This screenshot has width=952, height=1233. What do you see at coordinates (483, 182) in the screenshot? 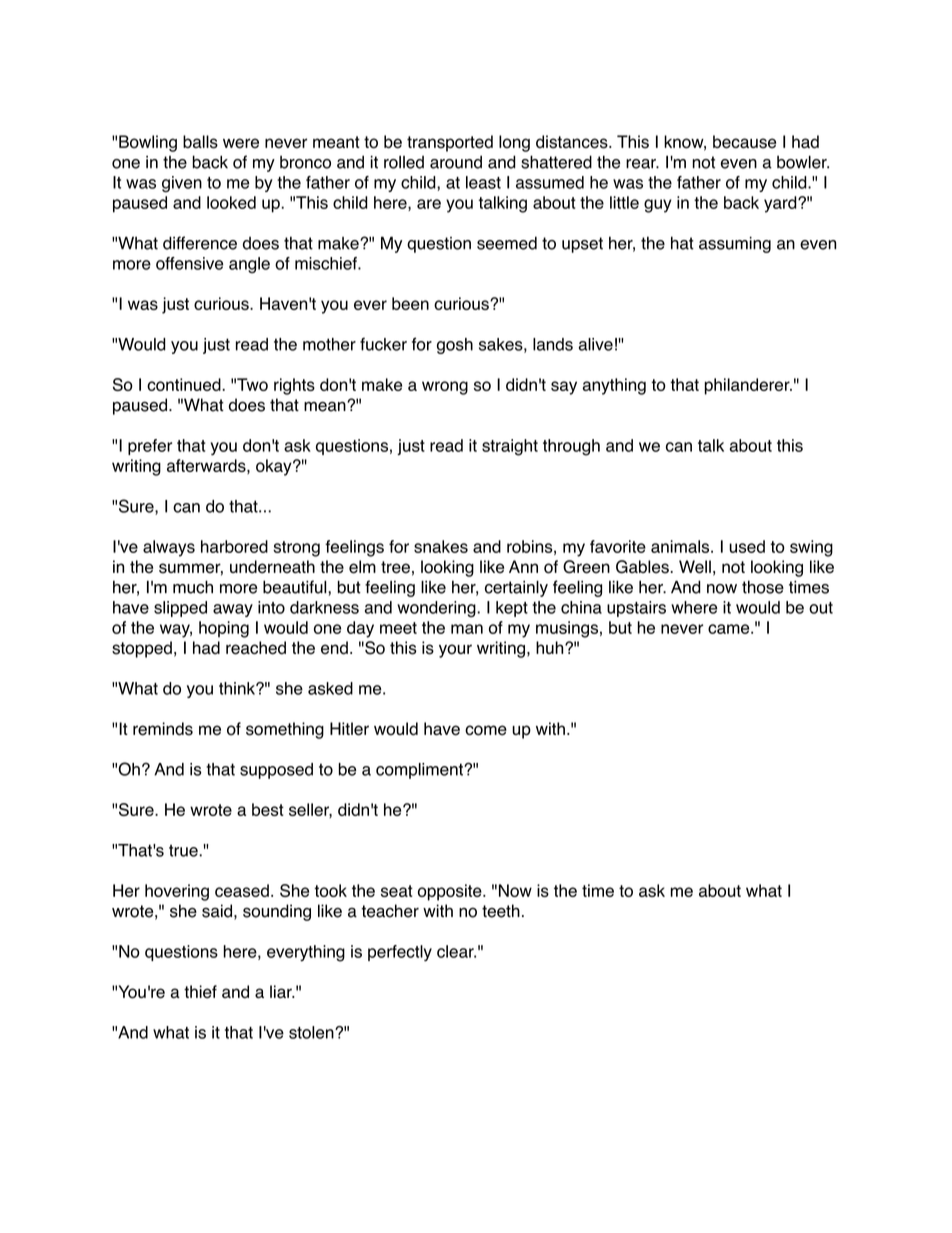
I see `least` at bounding box center [483, 182].
